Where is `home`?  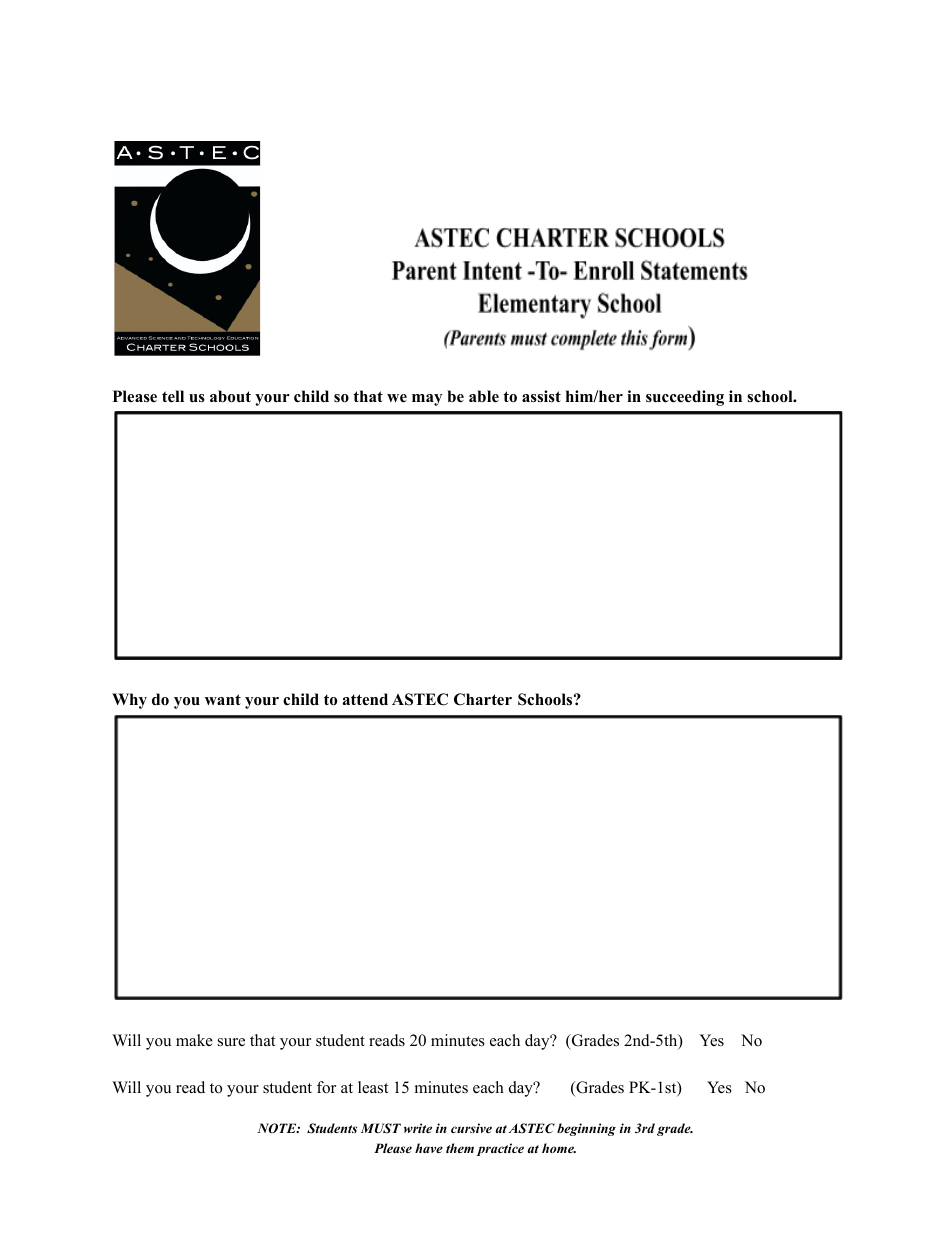 home is located at coordinates (559, 1148).
